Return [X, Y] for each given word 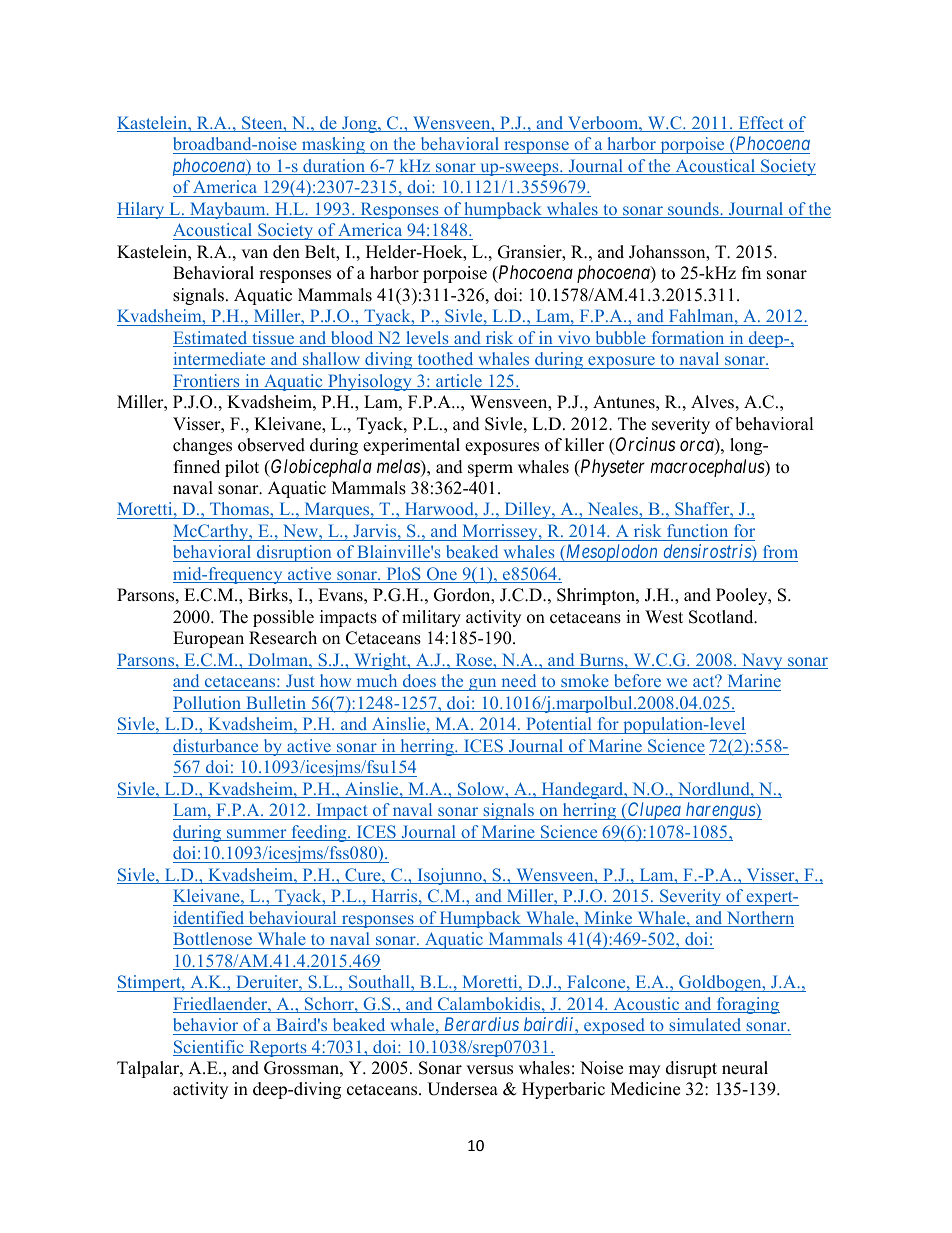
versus [489, 1070]
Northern [759, 919]
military [431, 618]
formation [688, 339]
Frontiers [207, 382]
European [208, 639]
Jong [359, 124]
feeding [319, 833]
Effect [761, 124]
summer [257, 835]
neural [745, 1068]
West [664, 617]
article [459, 382]
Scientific [209, 1048]
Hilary [142, 210]
